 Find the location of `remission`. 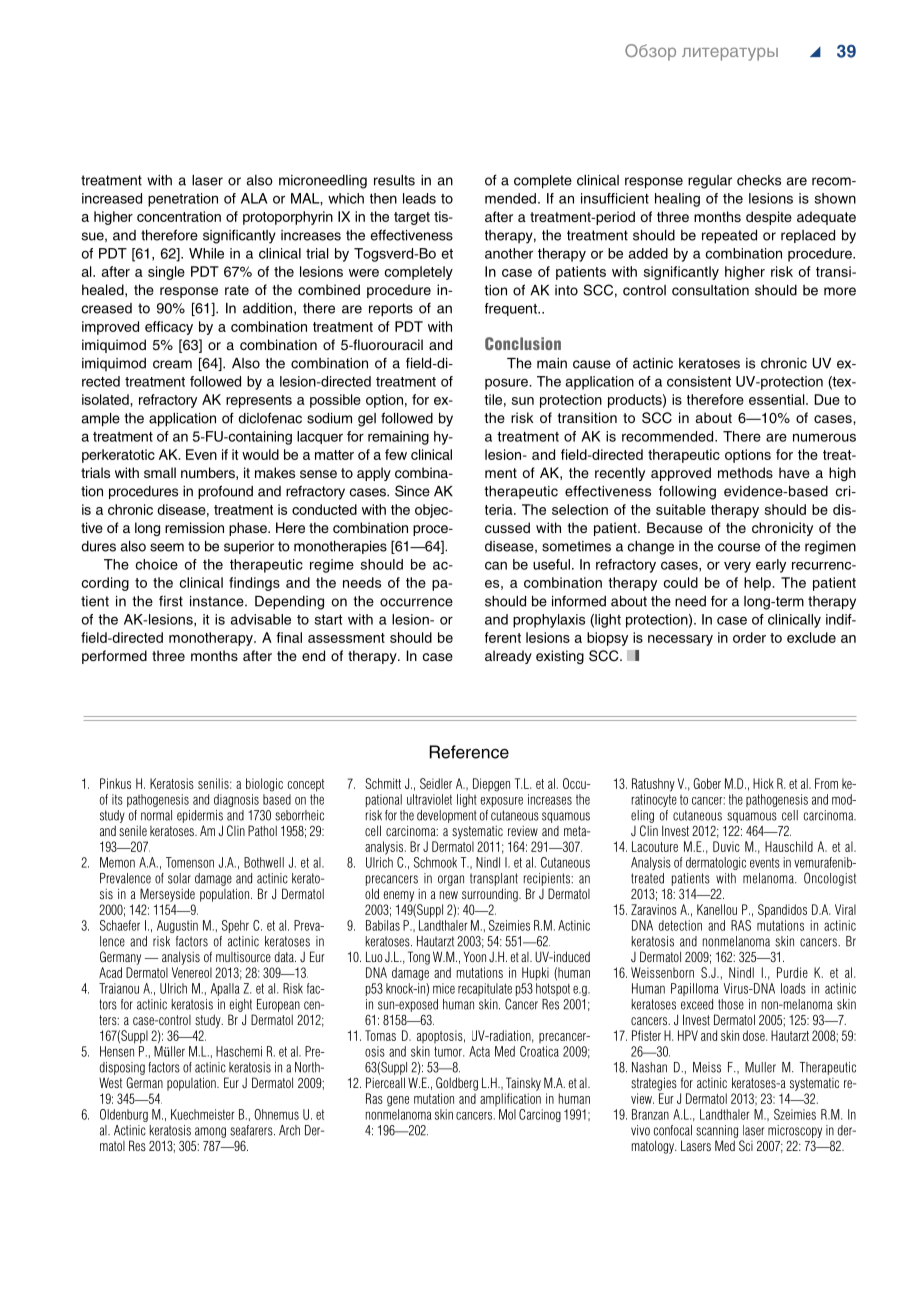

remission is located at coordinates (194, 527).
